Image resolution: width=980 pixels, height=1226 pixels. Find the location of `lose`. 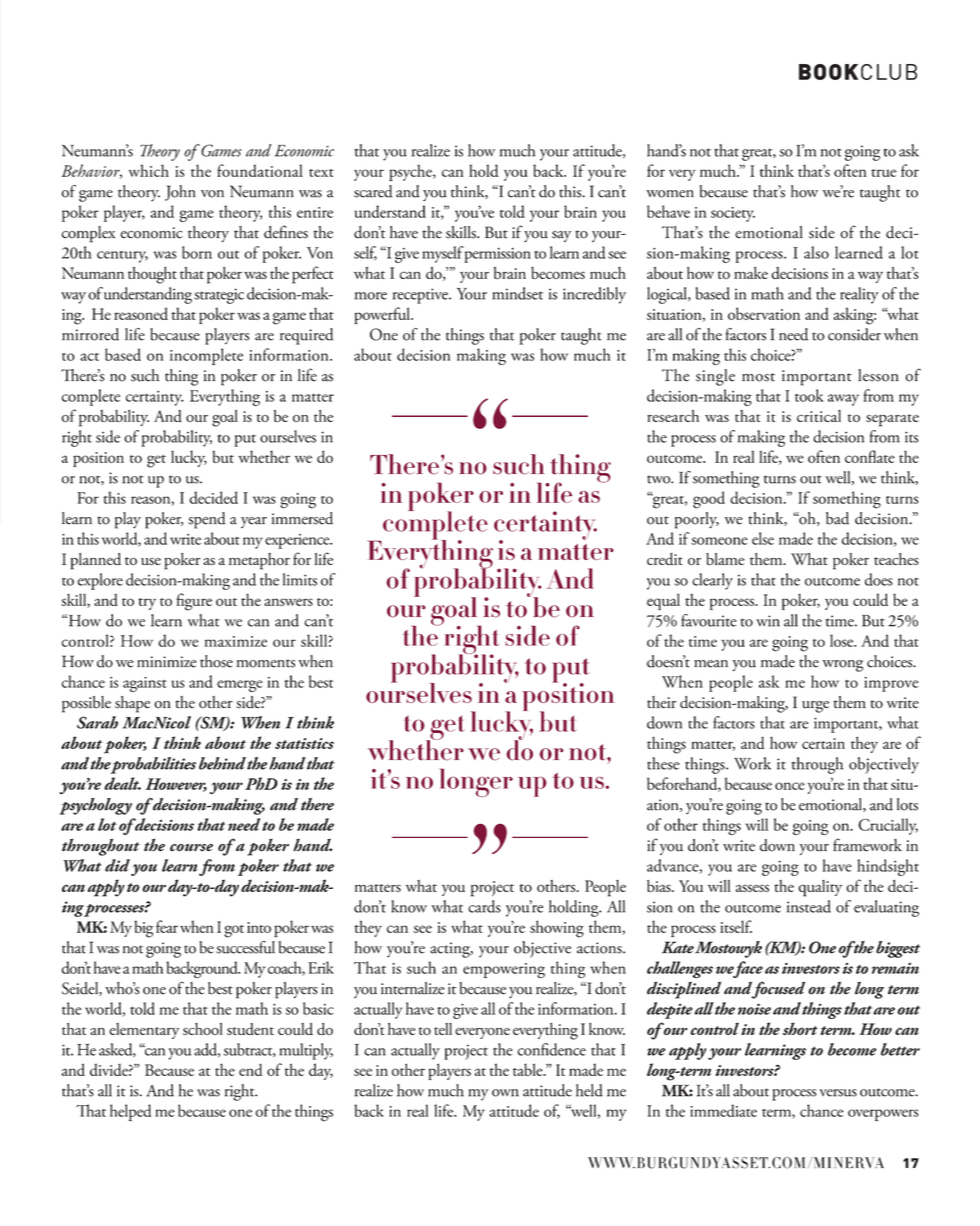

lose is located at coordinates (843, 640).
